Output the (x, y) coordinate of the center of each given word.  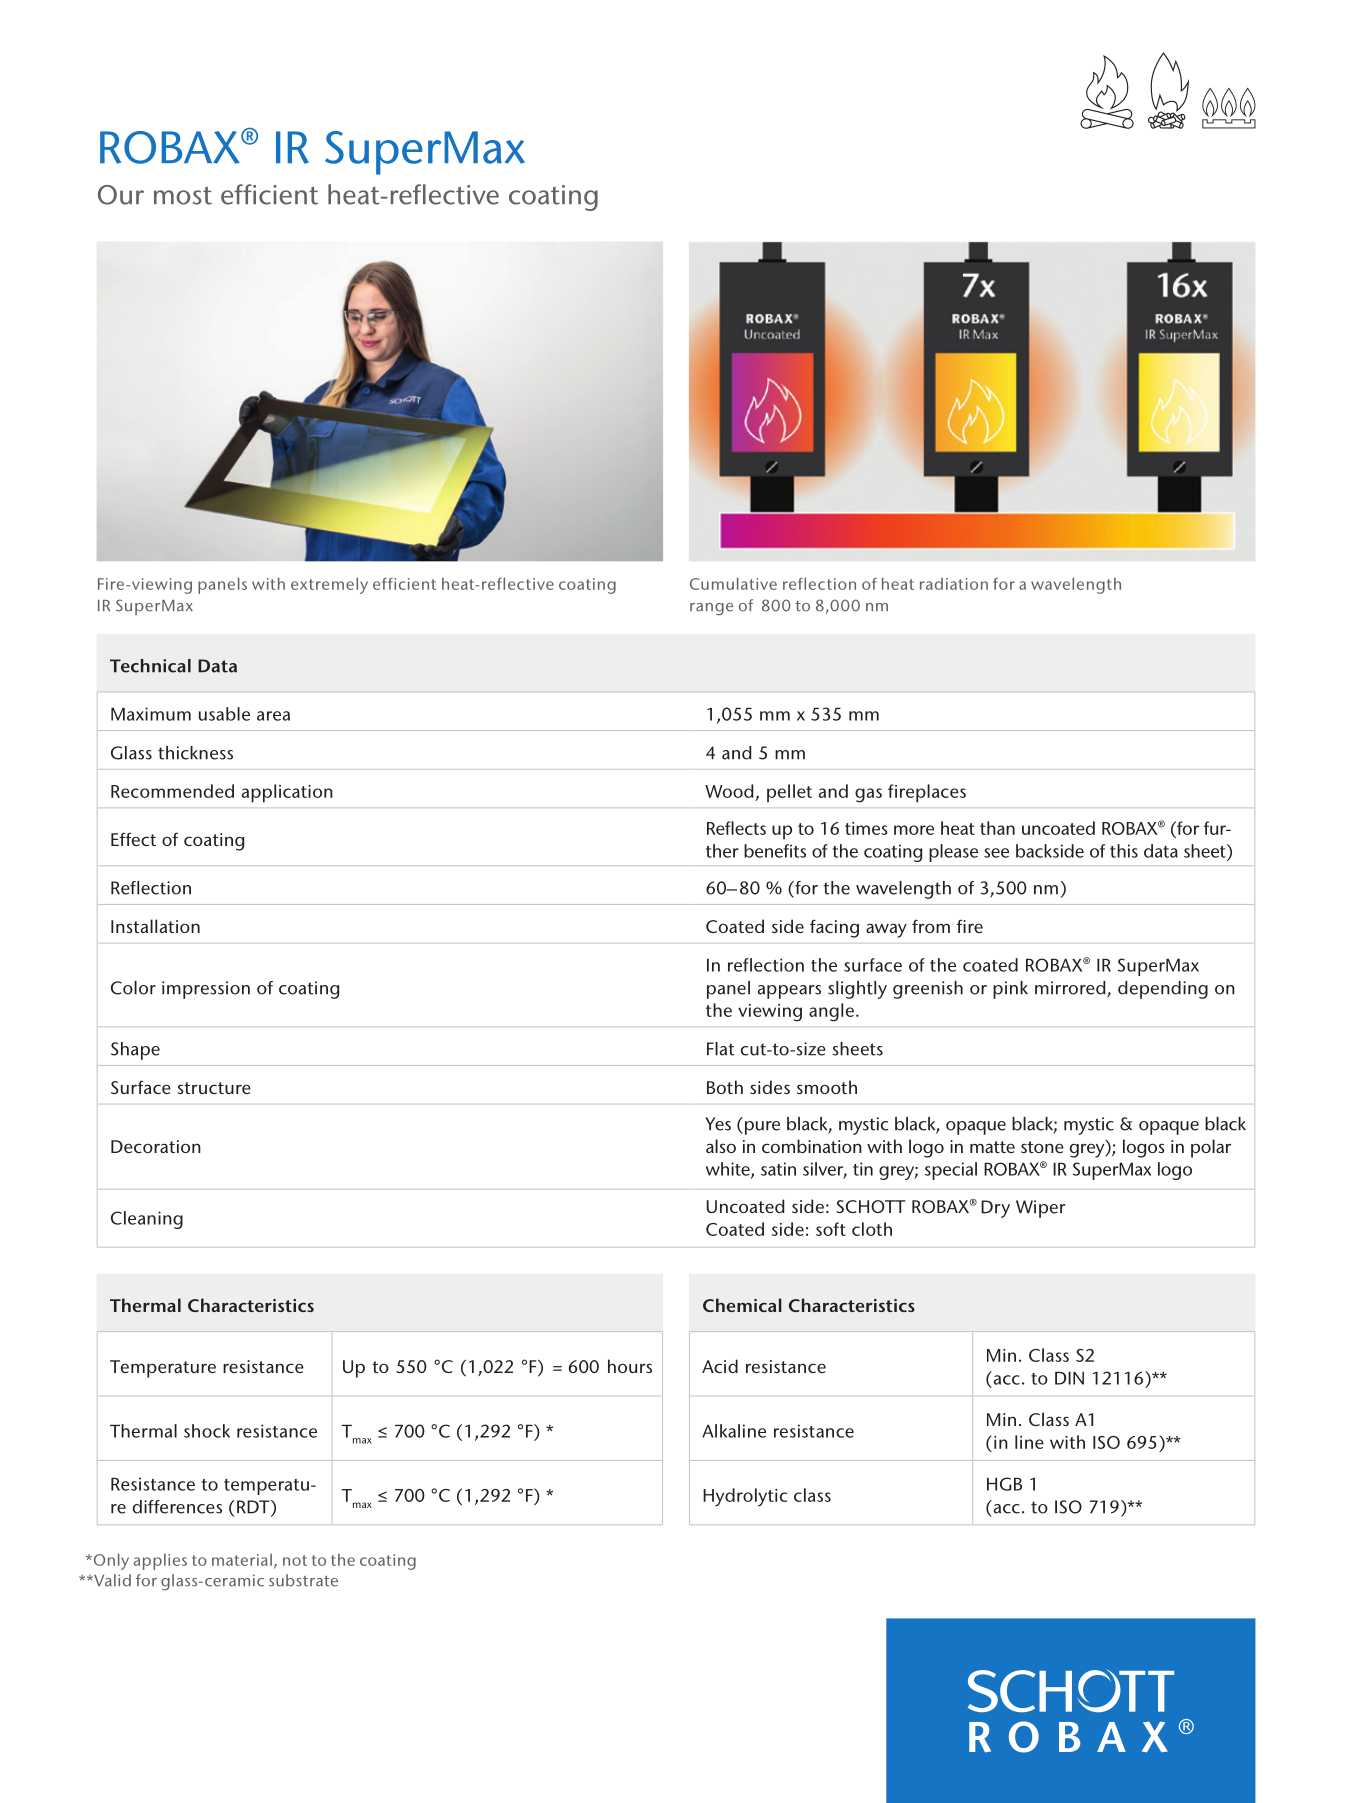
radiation (954, 584)
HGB (1004, 1484)
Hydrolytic (745, 1497)
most (183, 196)
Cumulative (733, 583)
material (242, 1560)
